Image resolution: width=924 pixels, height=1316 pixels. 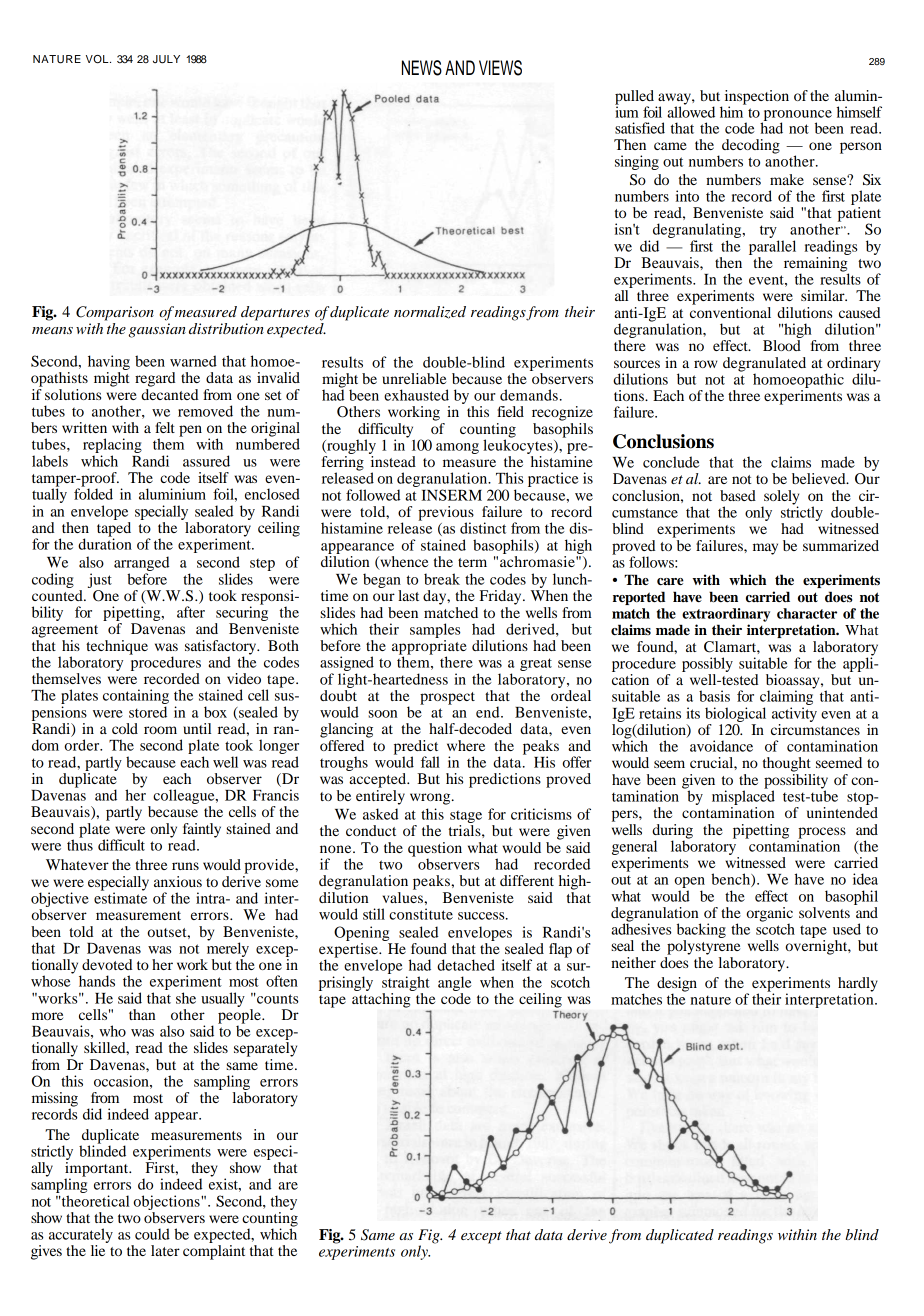 What do you see at coordinates (166, 59) in the document?
I see `JULY` at bounding box center [166, 59].
